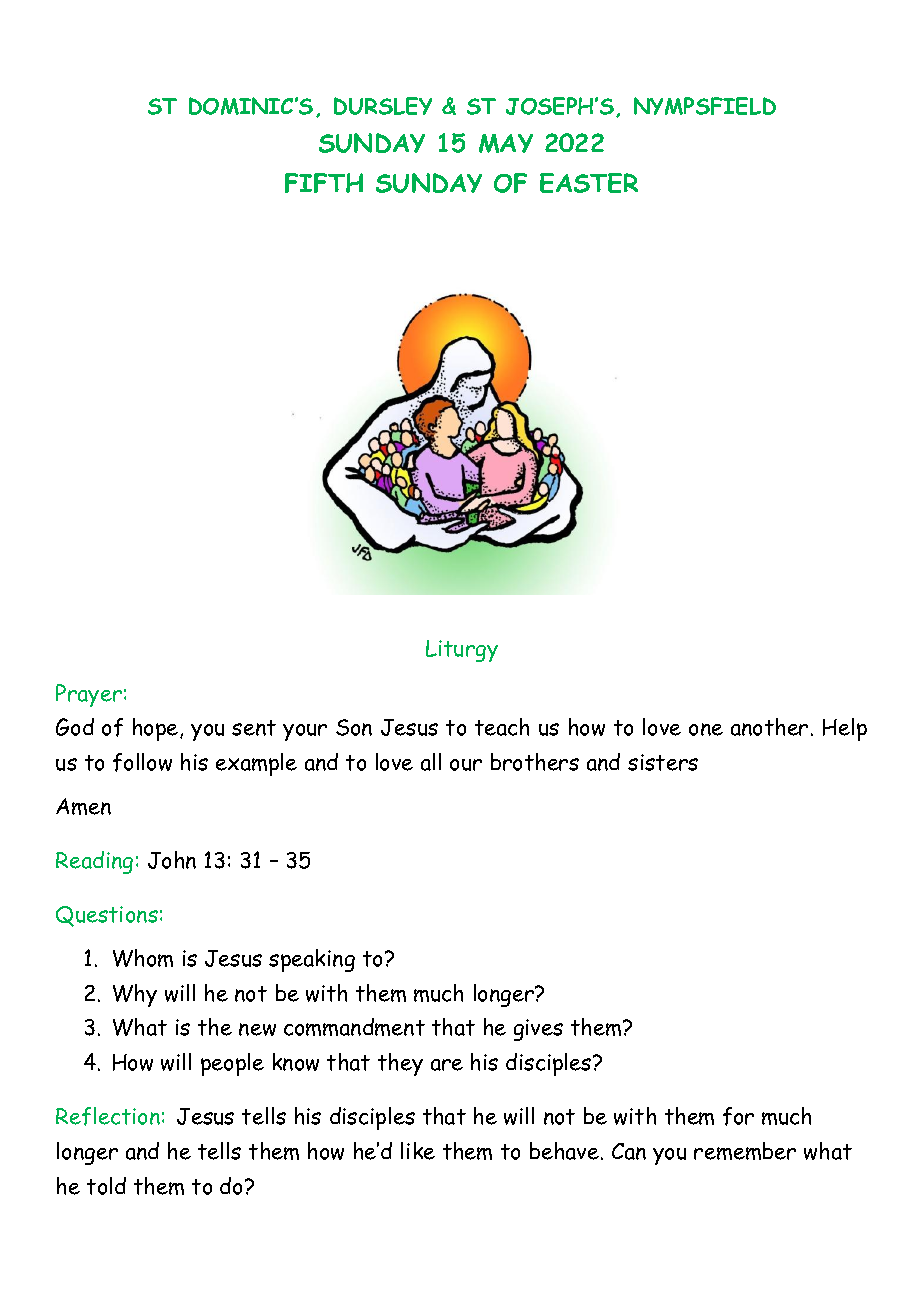 The width and height of the image is (924, 1308). Describe the element at coordinates (106, 1186) in the image. I see `told` at that location.
